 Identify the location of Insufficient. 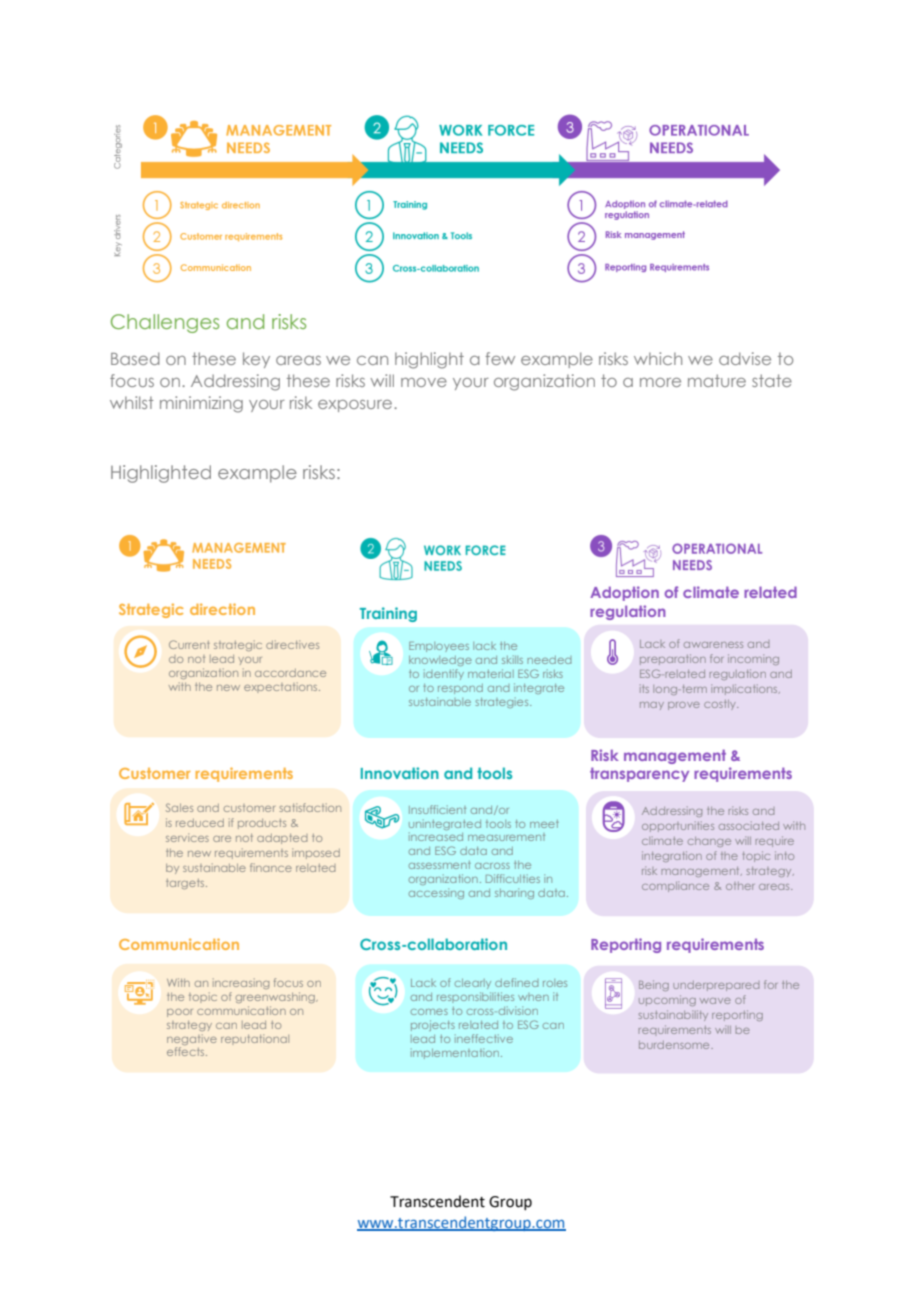
(437, 809).
